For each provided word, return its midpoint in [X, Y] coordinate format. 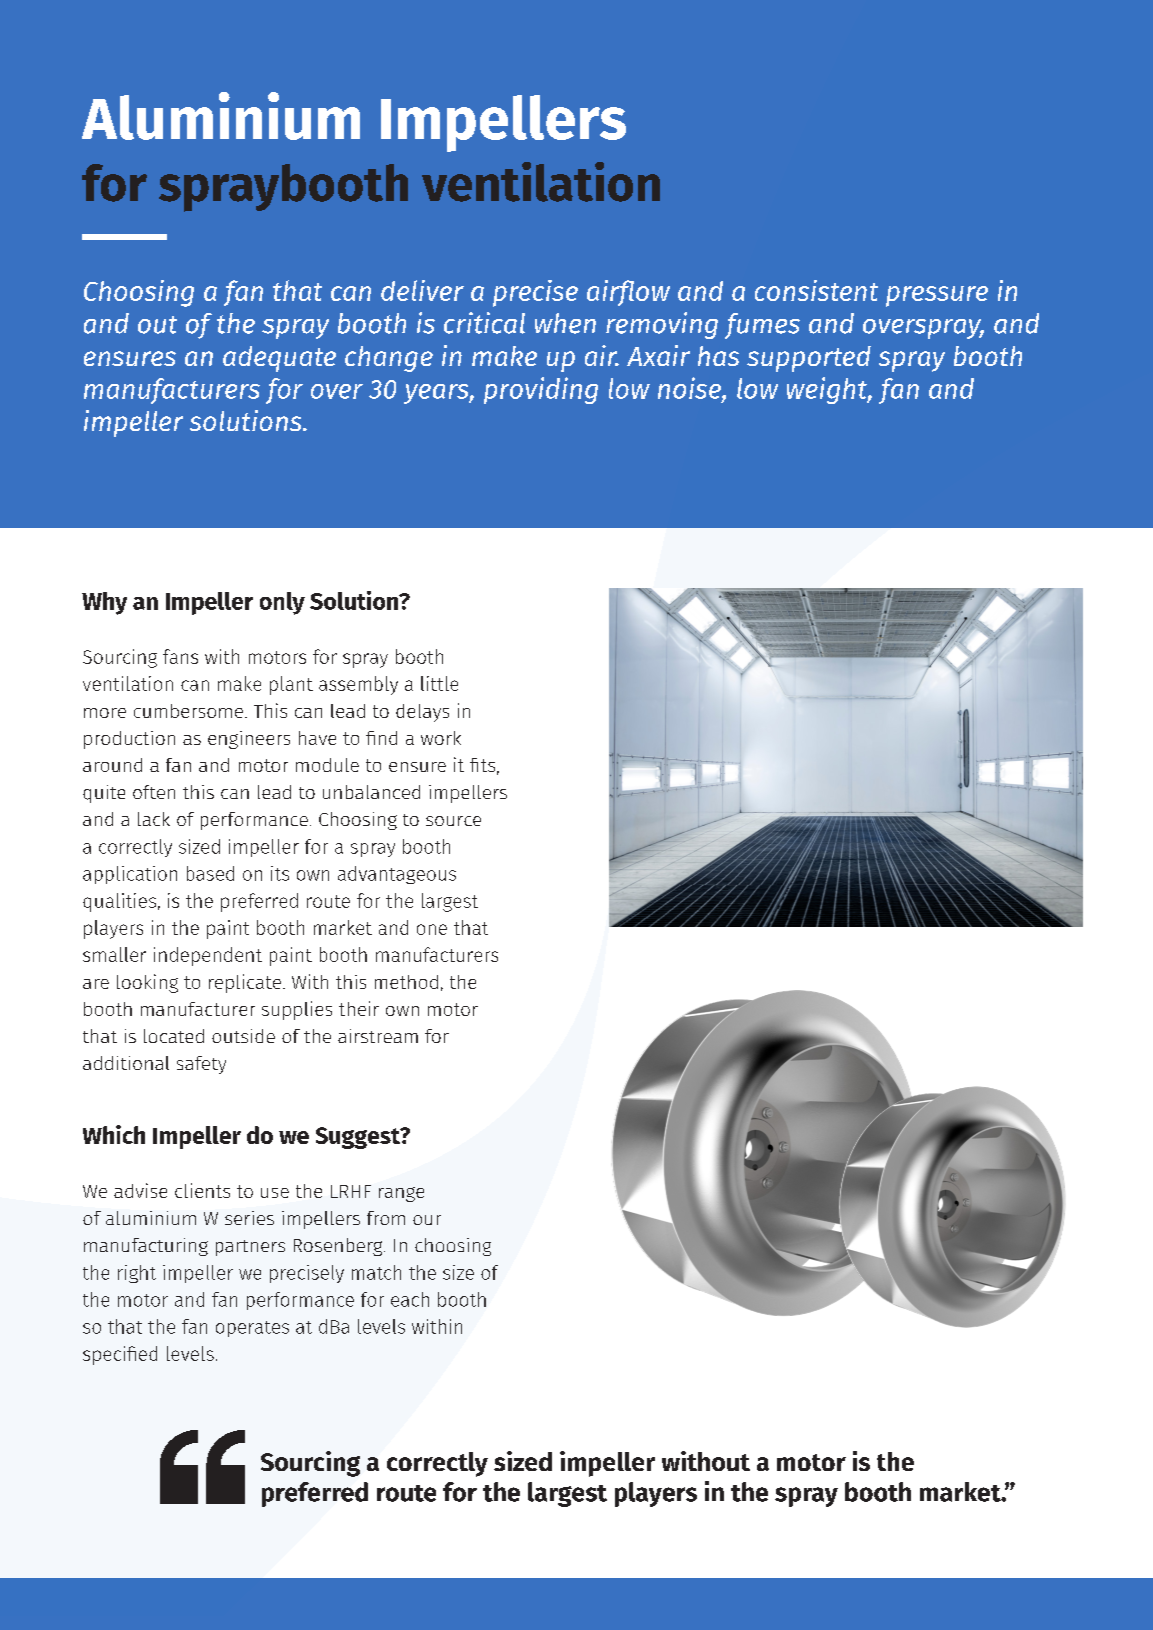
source [453, 821]
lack [154, 819]
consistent [816, 290]
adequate [279, 359]
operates [252, 1329]
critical [484, 323]
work [441, 738]
